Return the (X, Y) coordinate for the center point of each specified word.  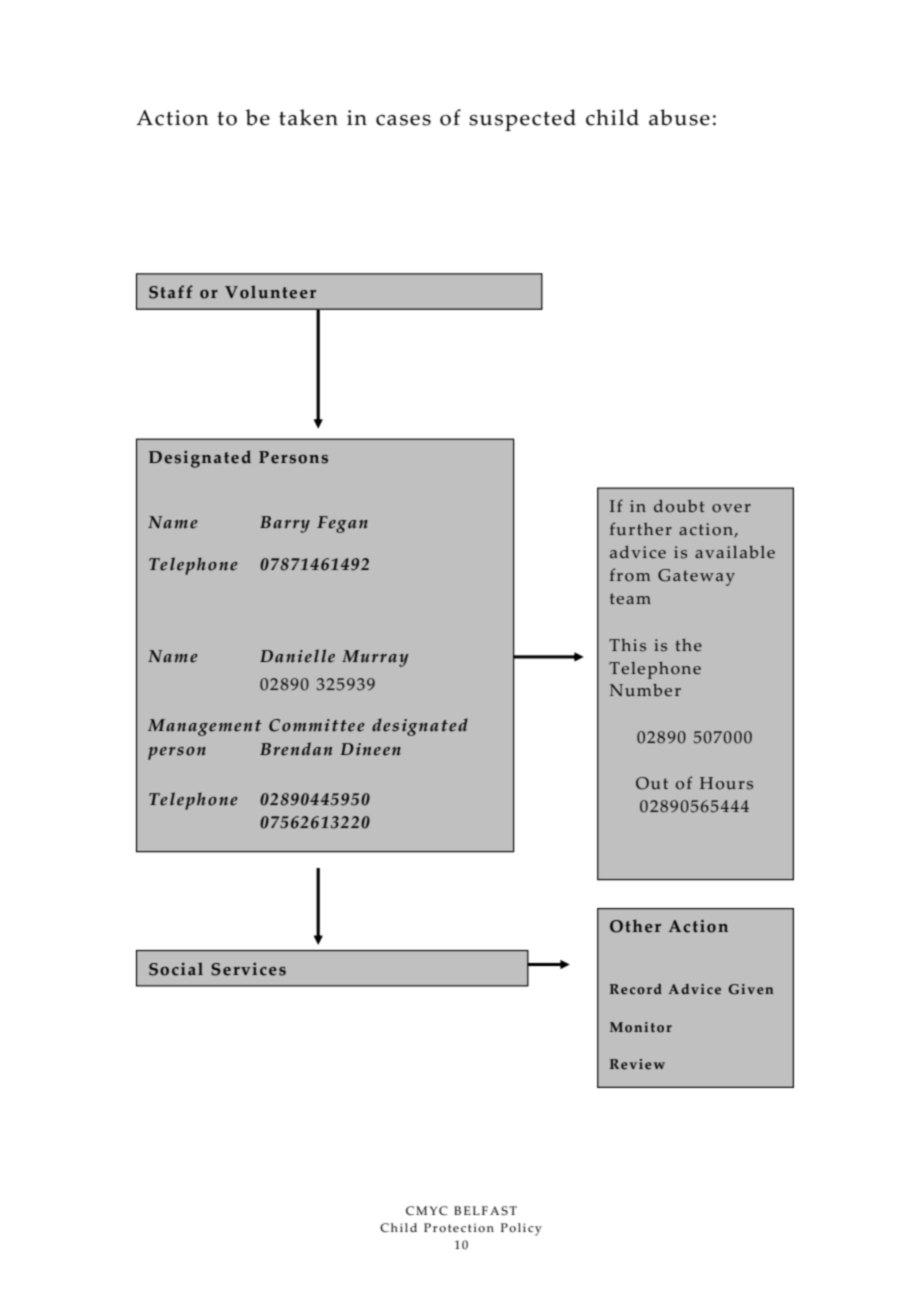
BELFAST (485, 1211)
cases (403, 120)
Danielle (297, 656)
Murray (375, 658)
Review (637, 1064)
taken (308, 117)
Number (645, 690)
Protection (459, 1228)
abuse (679, 117)
